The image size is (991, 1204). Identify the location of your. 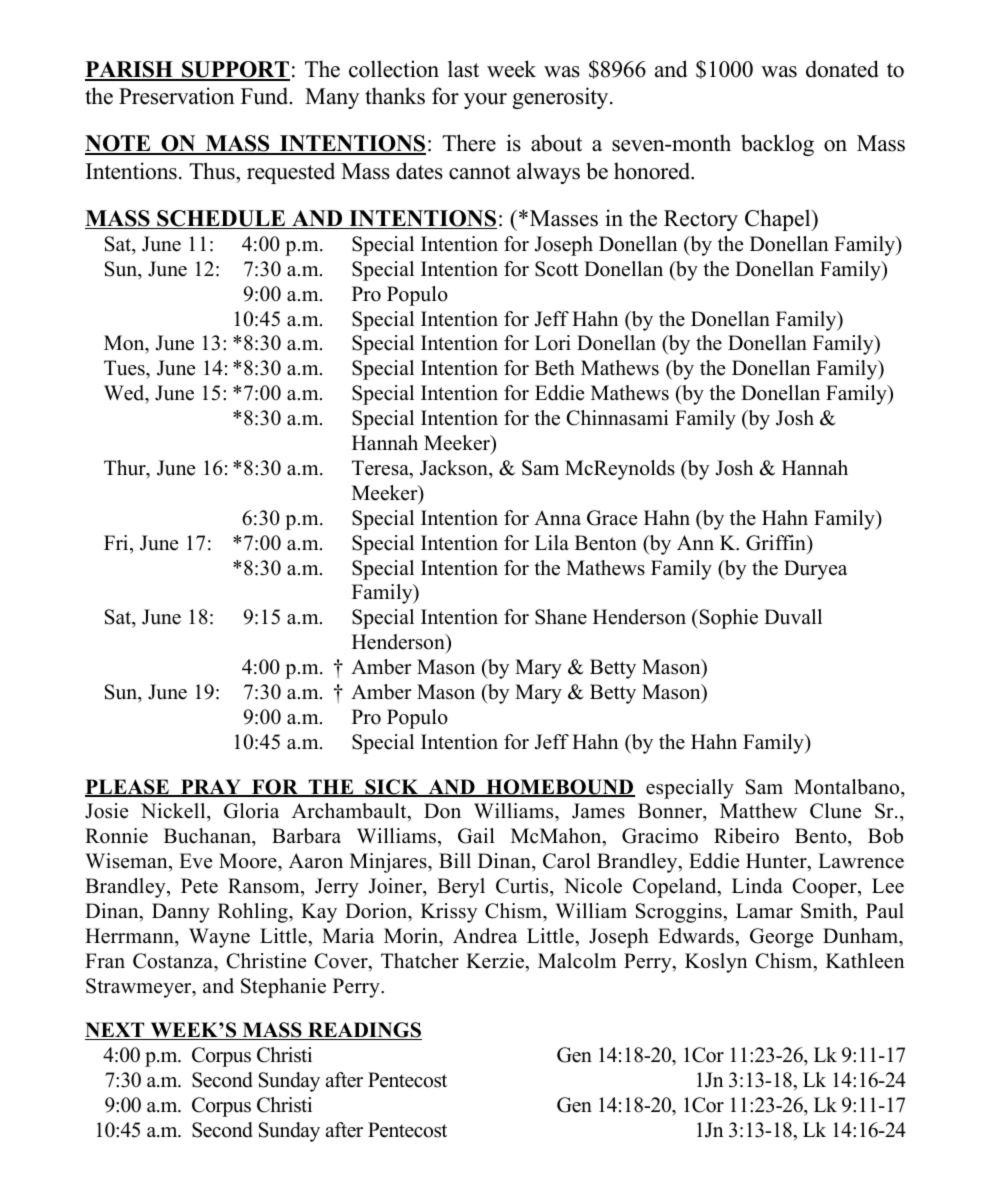
(485, 101).
